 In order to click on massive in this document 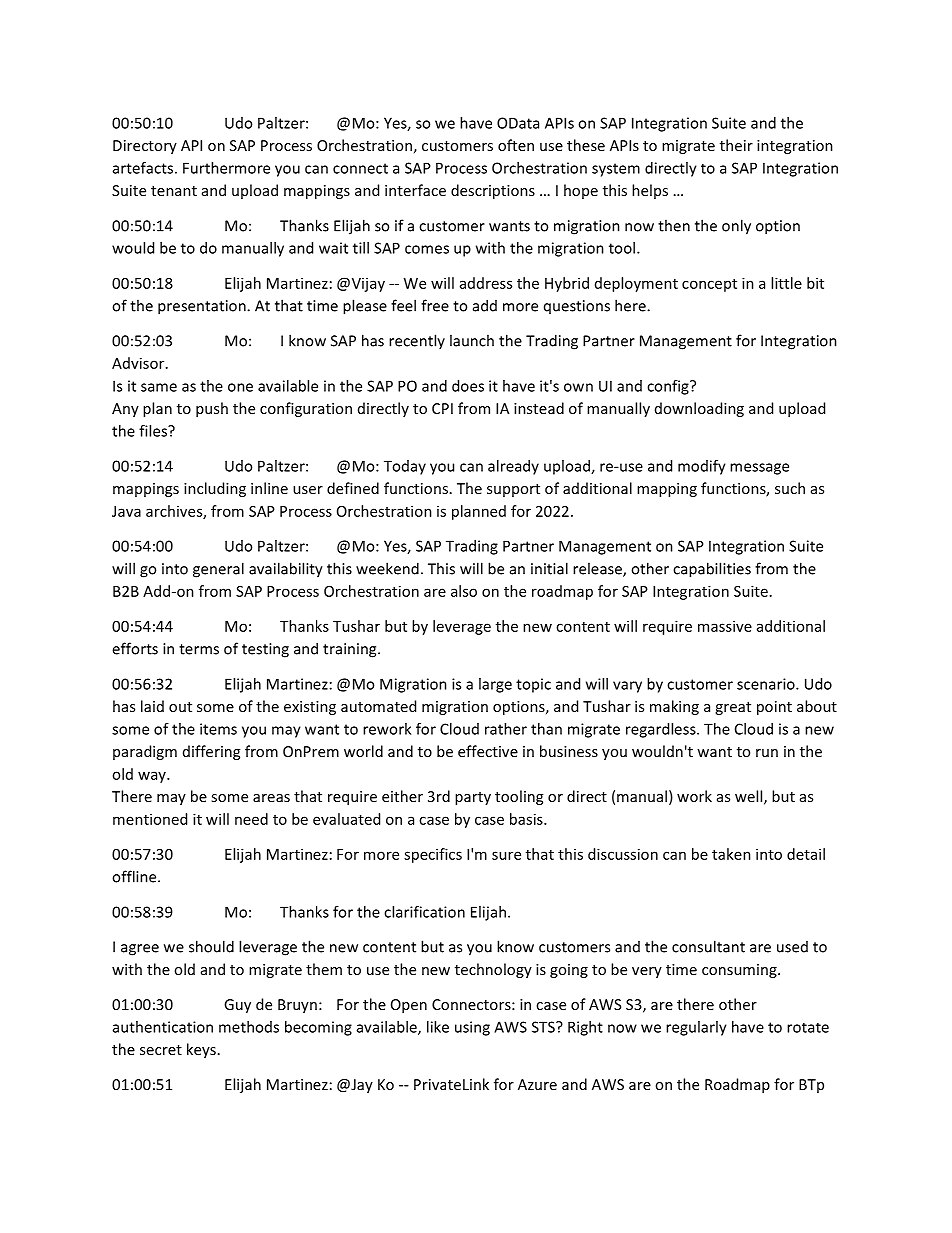, I will do `click(725, 626)`.
